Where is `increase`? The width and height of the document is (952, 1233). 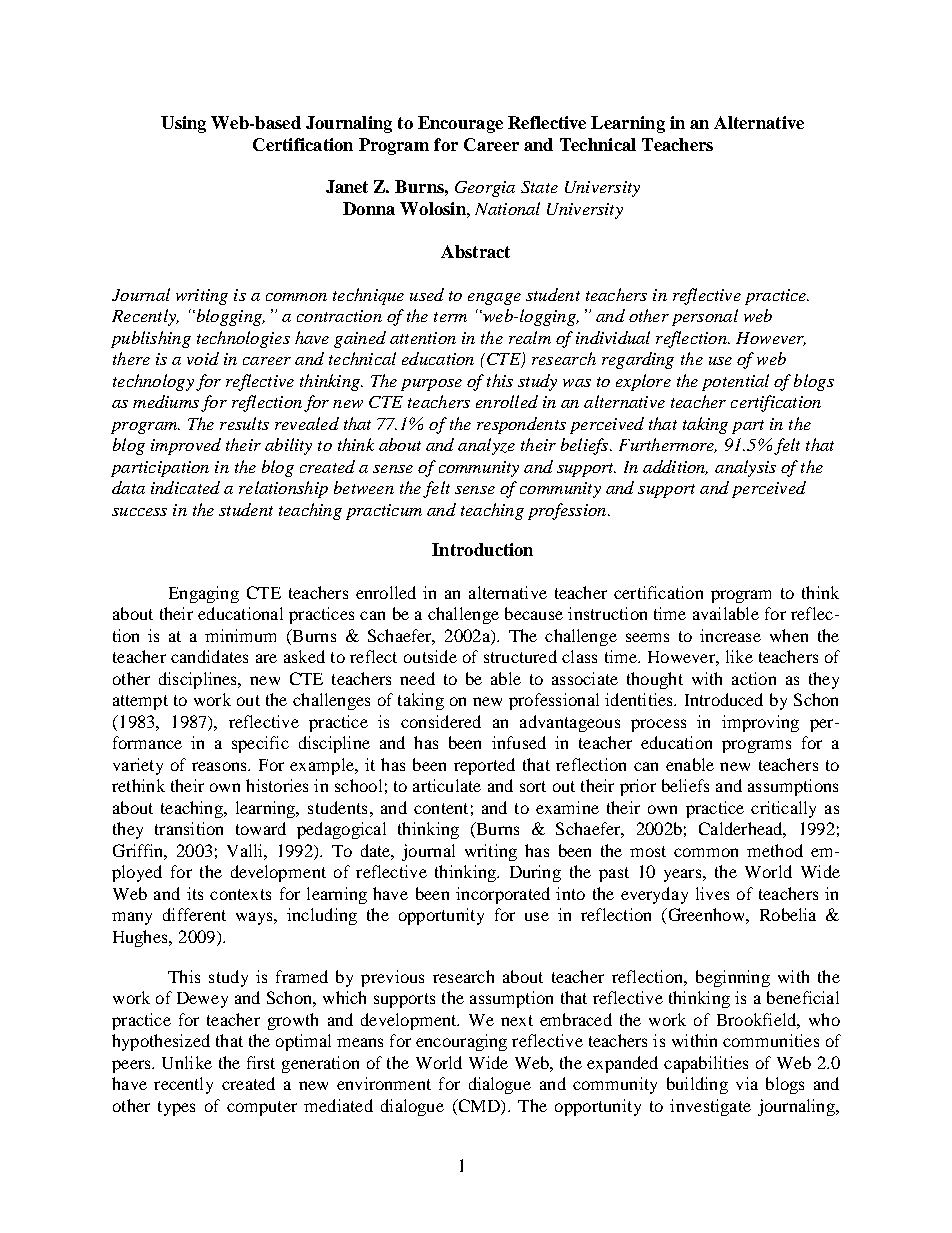 increase is located at coordinates (730, 635).
